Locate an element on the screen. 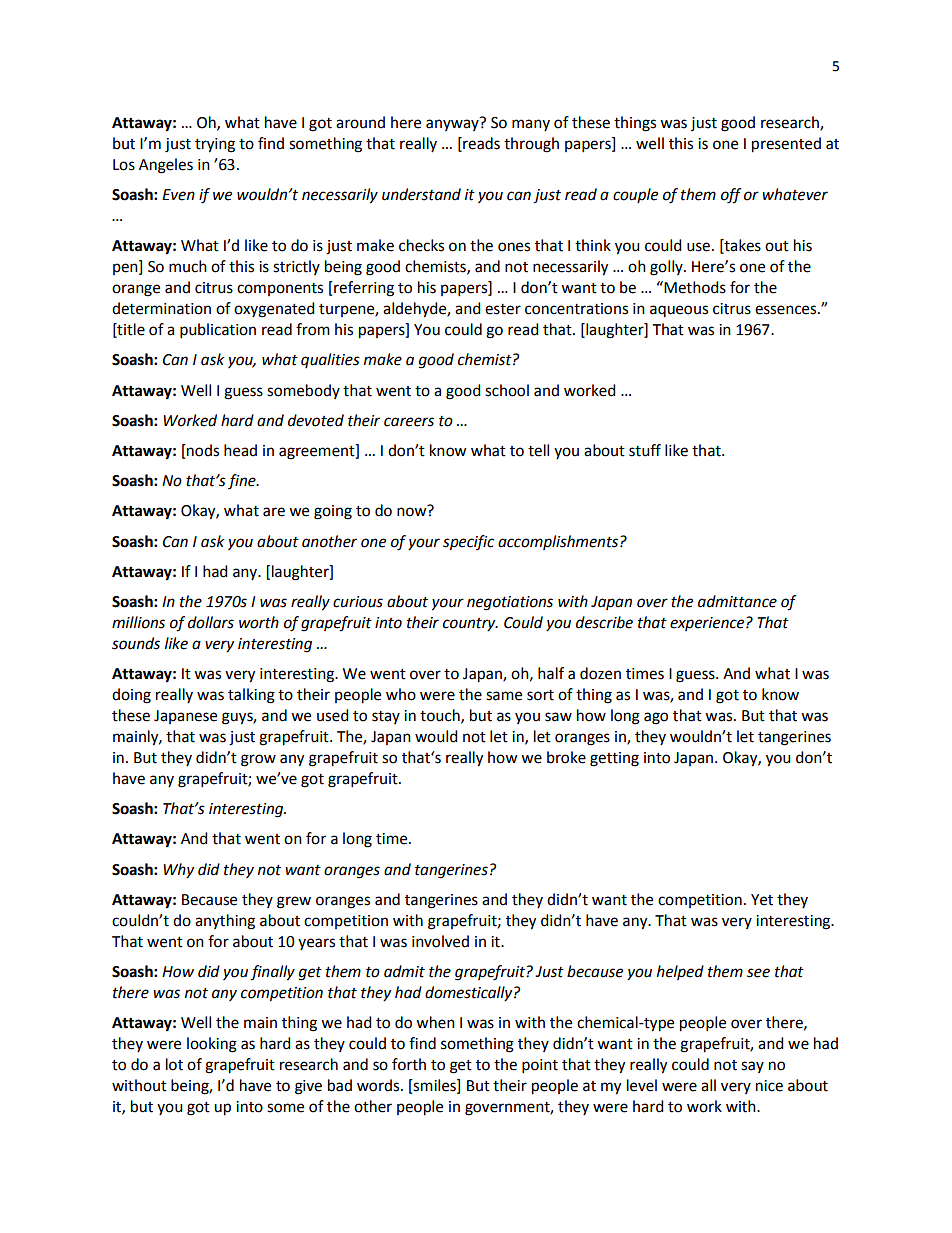 The width and height of the screenshot is (952, 1233). anyway is located at coordinates (452, 125).
